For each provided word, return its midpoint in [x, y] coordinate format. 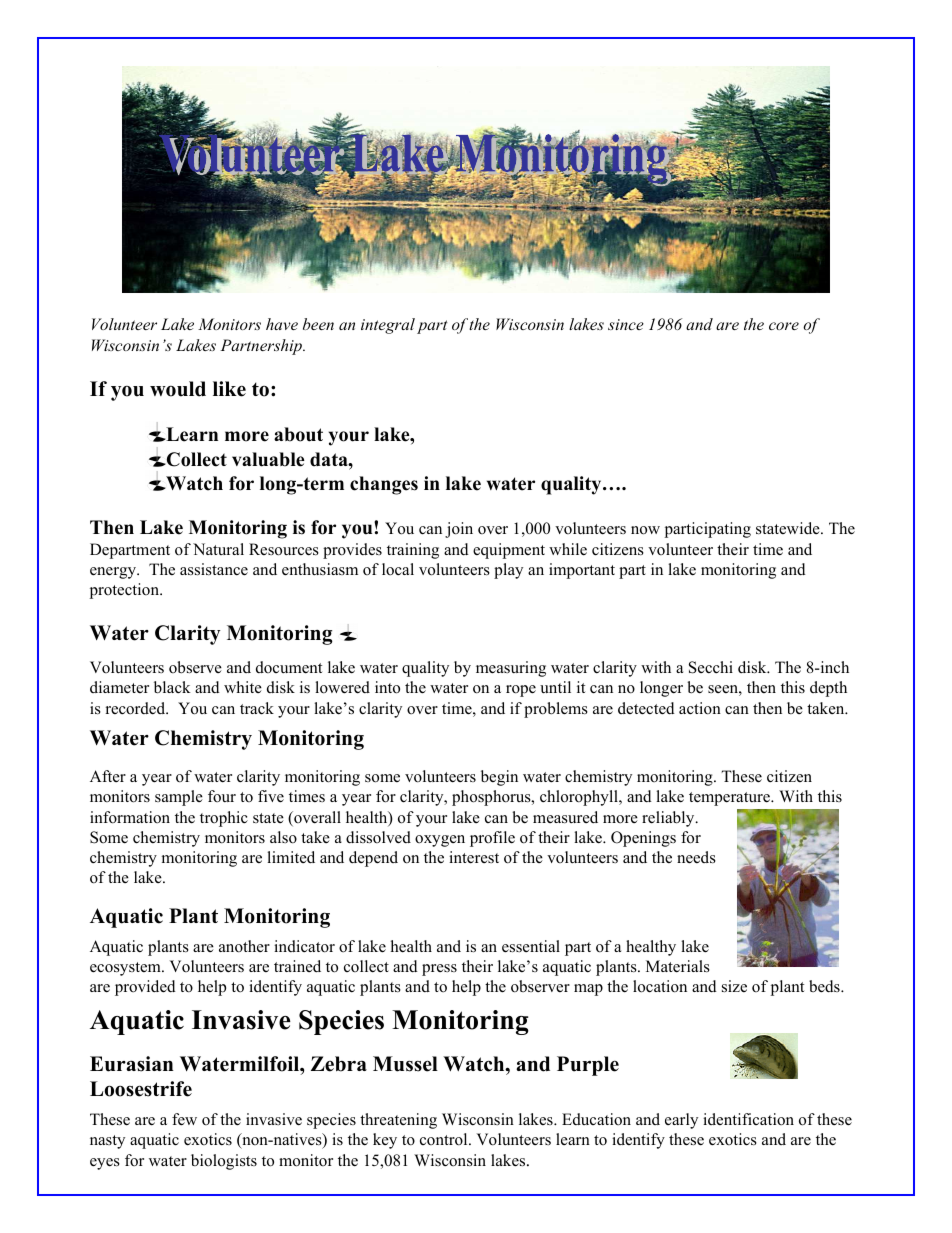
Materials [678, 966]
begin [499, 778]
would [178, 389]
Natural [218, 549]
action [700, 708]
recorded [137, 708]
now [645, 530]
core [784, 326]
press [439, 970]
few [184, 1119]
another [244, 946]
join [459, 530]
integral [388, 326]
